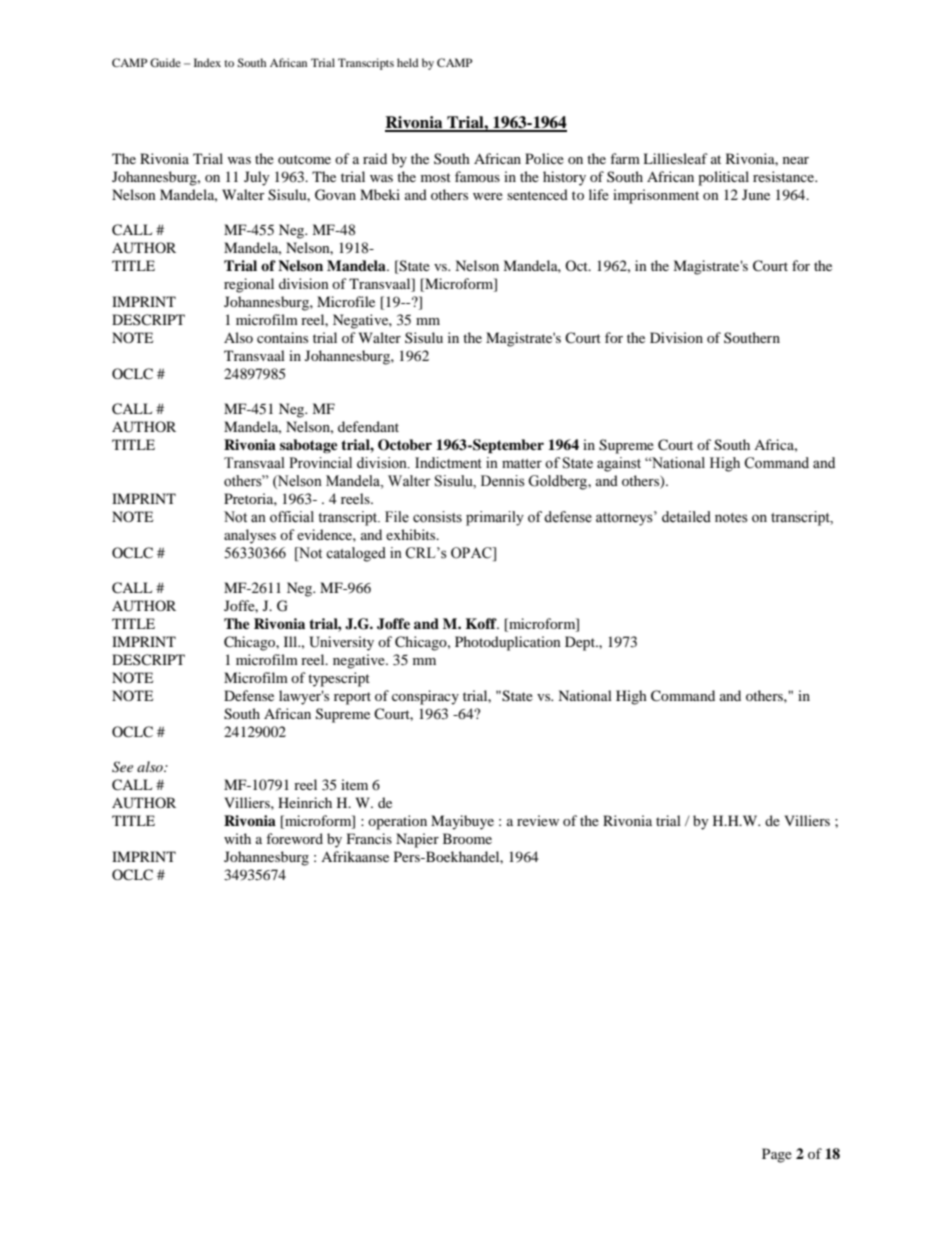 Image resolution: width=952 pixels, height=1233 pixels. I want to click on review, so click(538, 820).
